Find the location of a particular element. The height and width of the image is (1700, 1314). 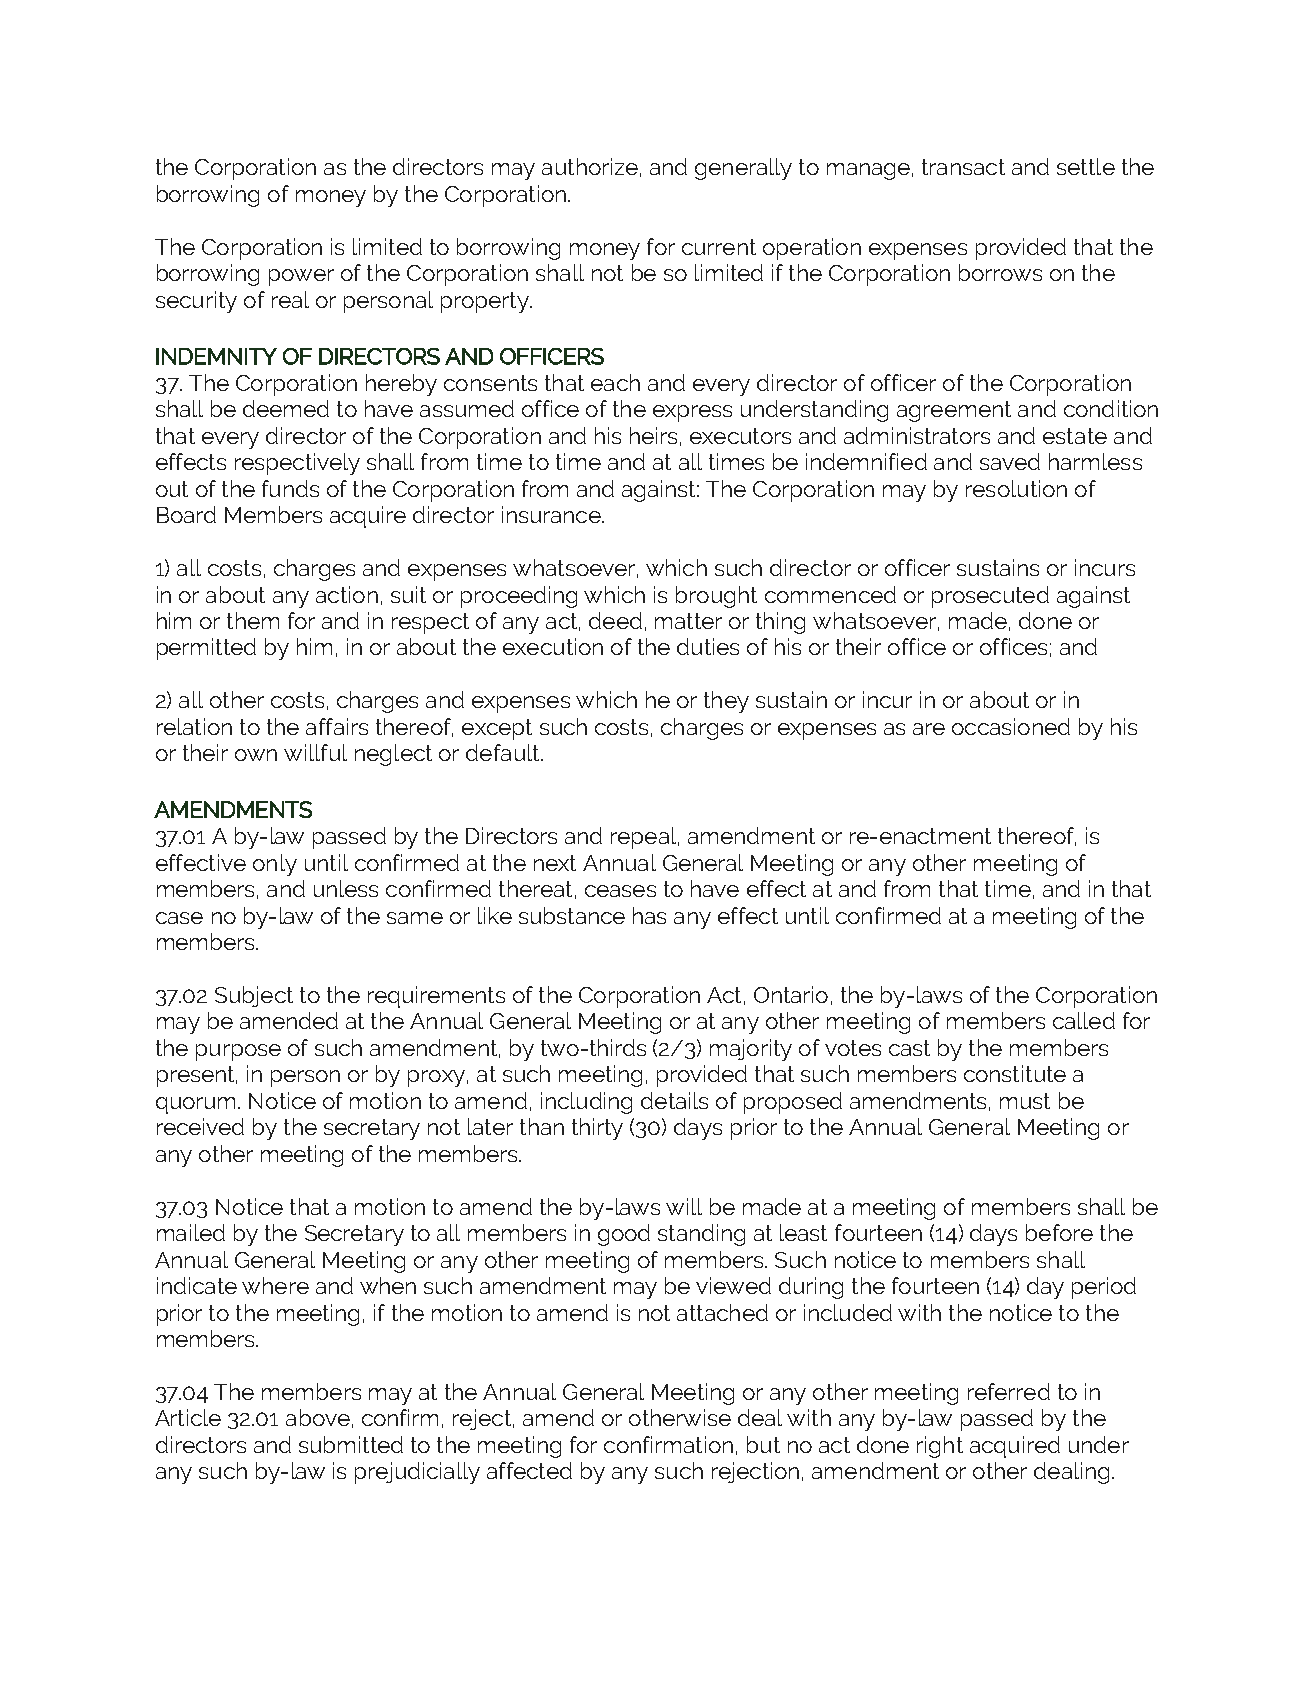

power is located at coordinates (301, 277).
